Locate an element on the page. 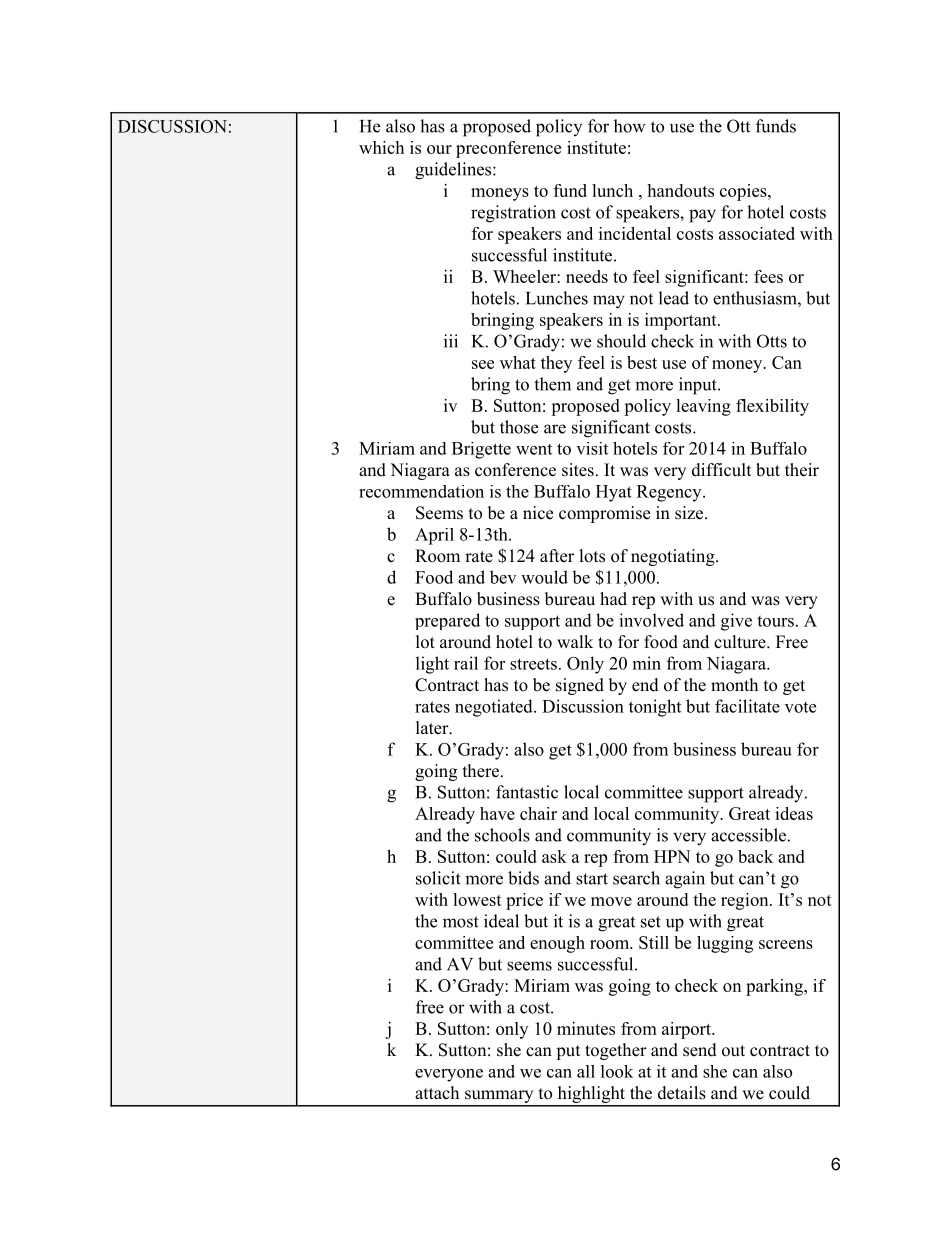 The width and height of the document is (952, 1233). solicit is located at coordinates (438, 878).
